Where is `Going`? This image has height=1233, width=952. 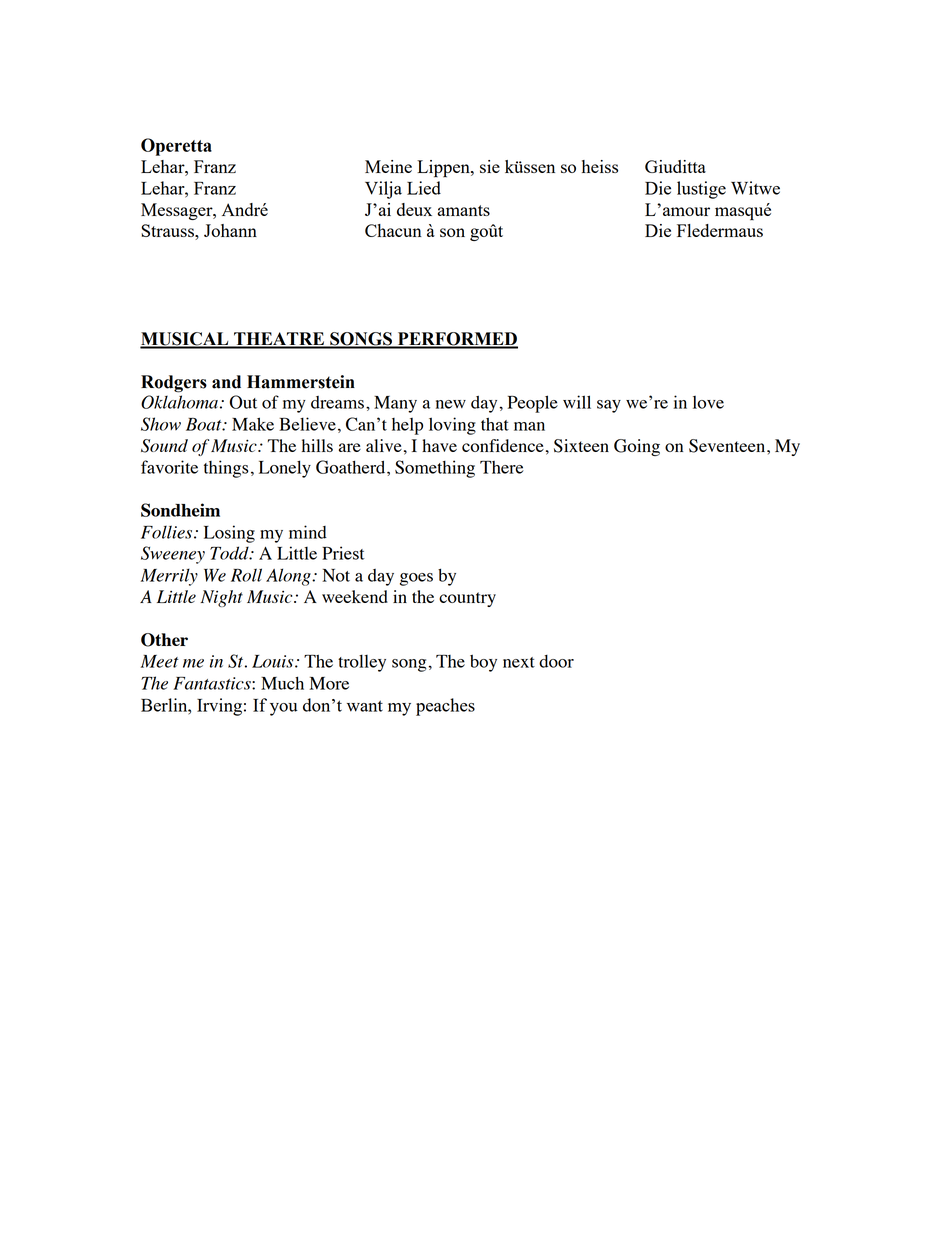 Going is located at coordinates (637, 447).
